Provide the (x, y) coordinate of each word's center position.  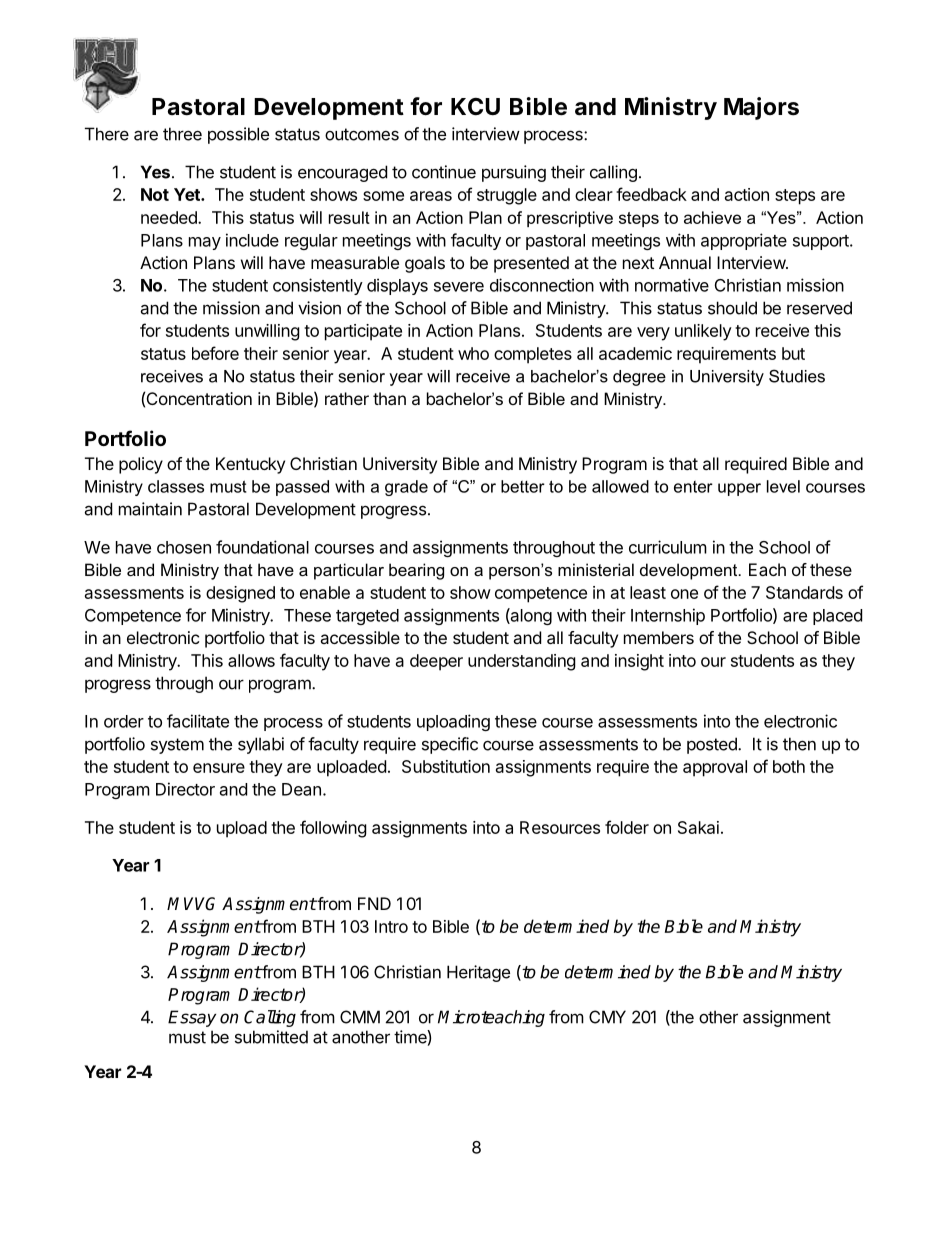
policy (141, 465)
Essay (192, 1018)
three (182, 134)
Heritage (478, 973)
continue (444, 172)
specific (450, 745)
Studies (797, 376)
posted (713, 745)
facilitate (198, 721)
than (389, 398)
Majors (761, 108)
